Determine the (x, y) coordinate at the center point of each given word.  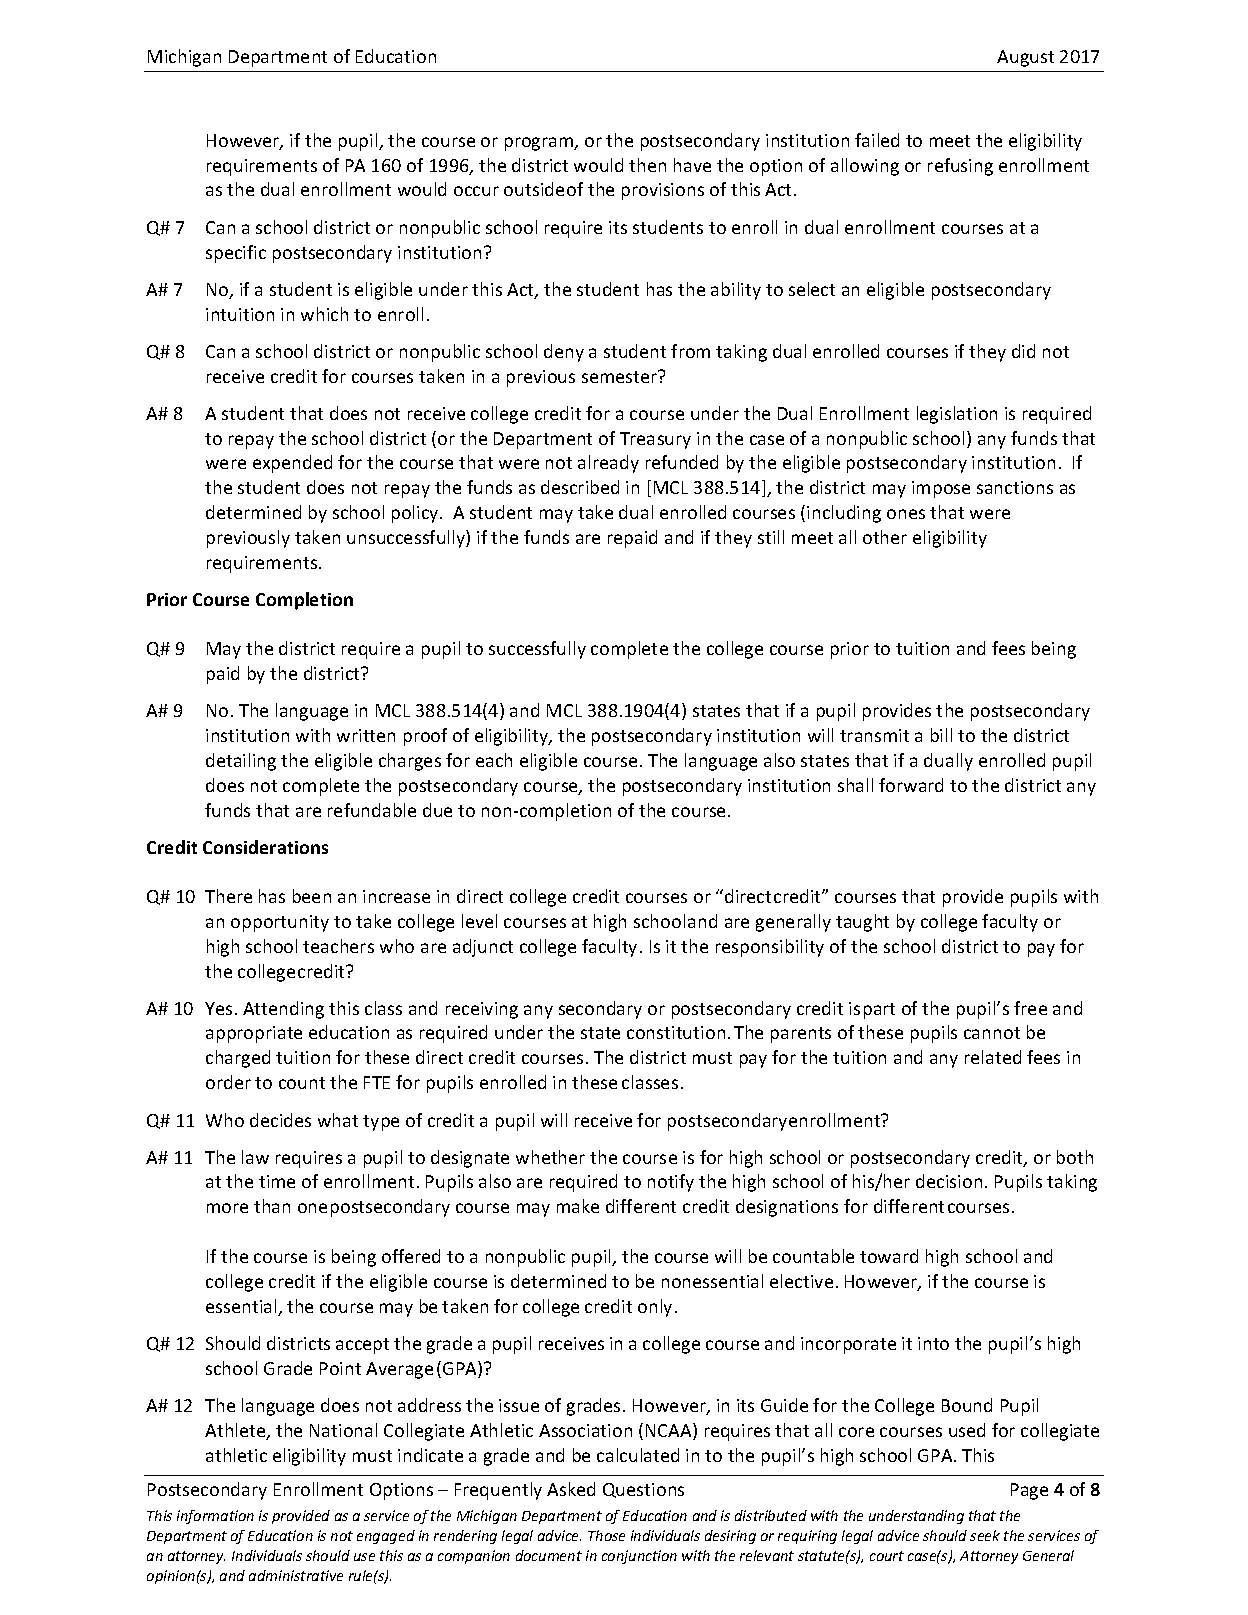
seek (985, 1535)
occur (476, 191)
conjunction (639, 1557)
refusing (960, 167)
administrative (296, 1575)
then (647, 165)
